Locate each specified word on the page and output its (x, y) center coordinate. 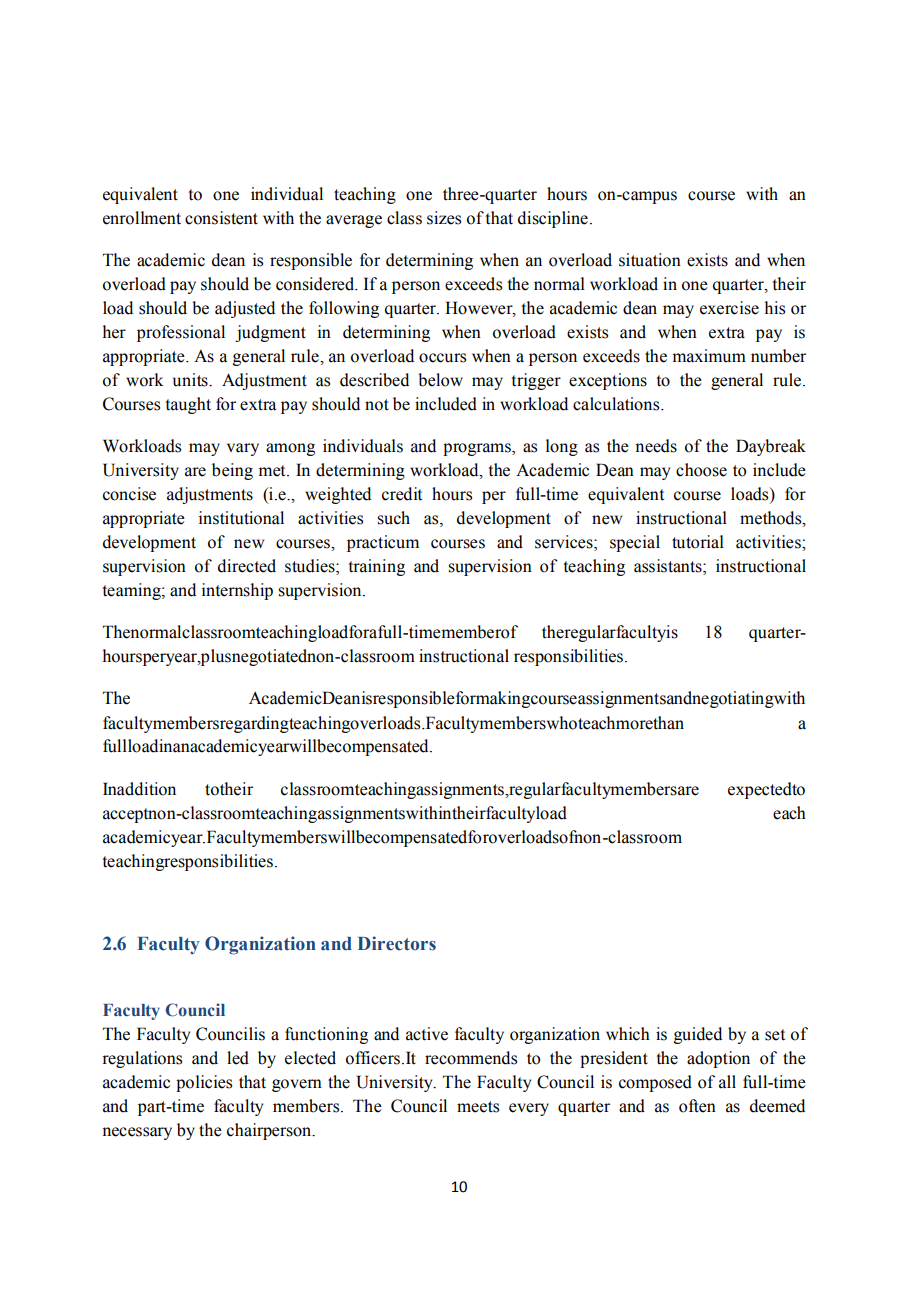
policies (204, 1083)
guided (698, 1035)
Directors (397, 943)
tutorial (698, 542)
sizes (444, 218)
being (232, 471)
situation (650, 260)
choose (701, 470)
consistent (221, 218)
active (427, 1034)
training (376, 567)
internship (237, 591)
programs (478, 449)
